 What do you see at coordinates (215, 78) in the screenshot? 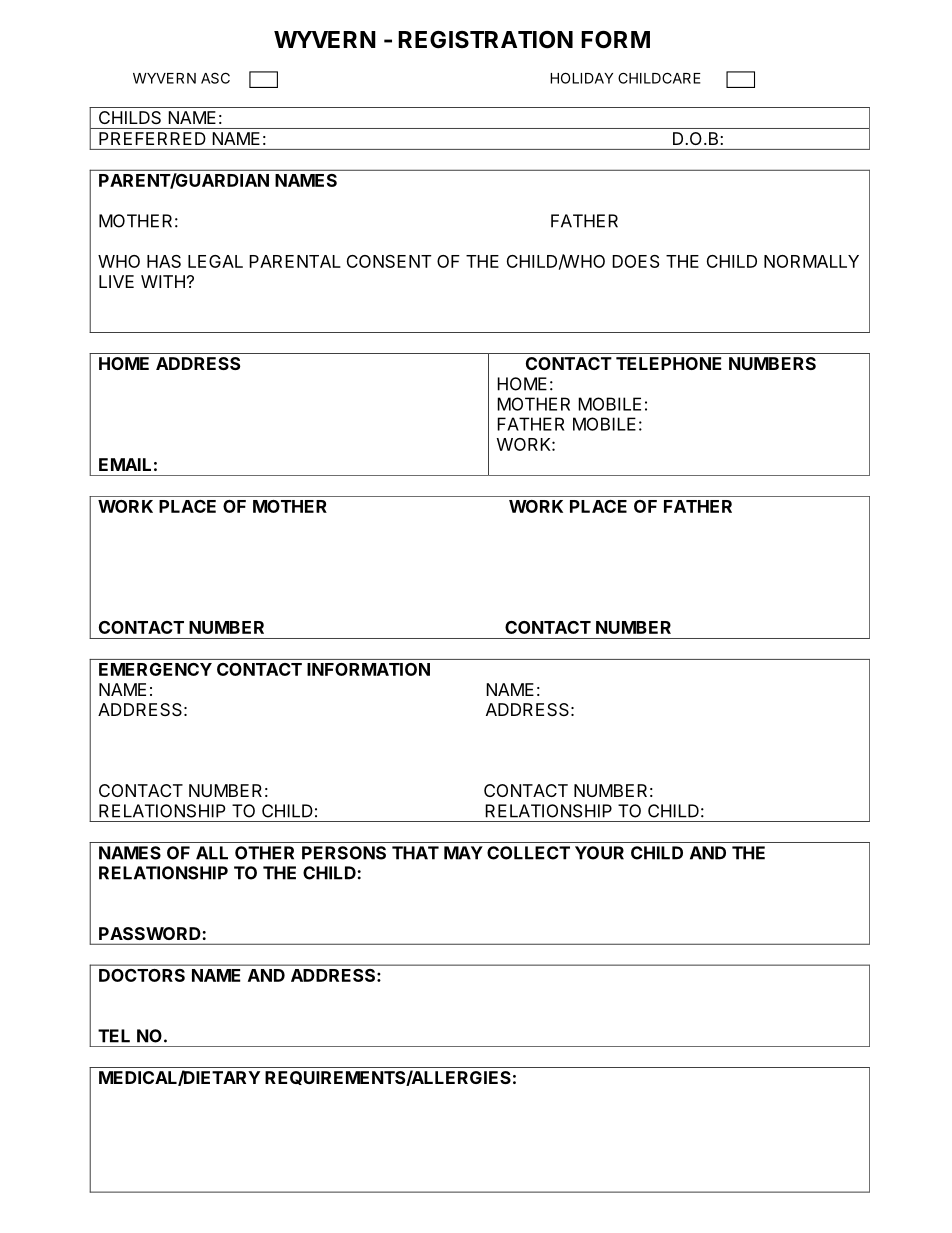
I see `ASC` at bounding box center [215, 78].
